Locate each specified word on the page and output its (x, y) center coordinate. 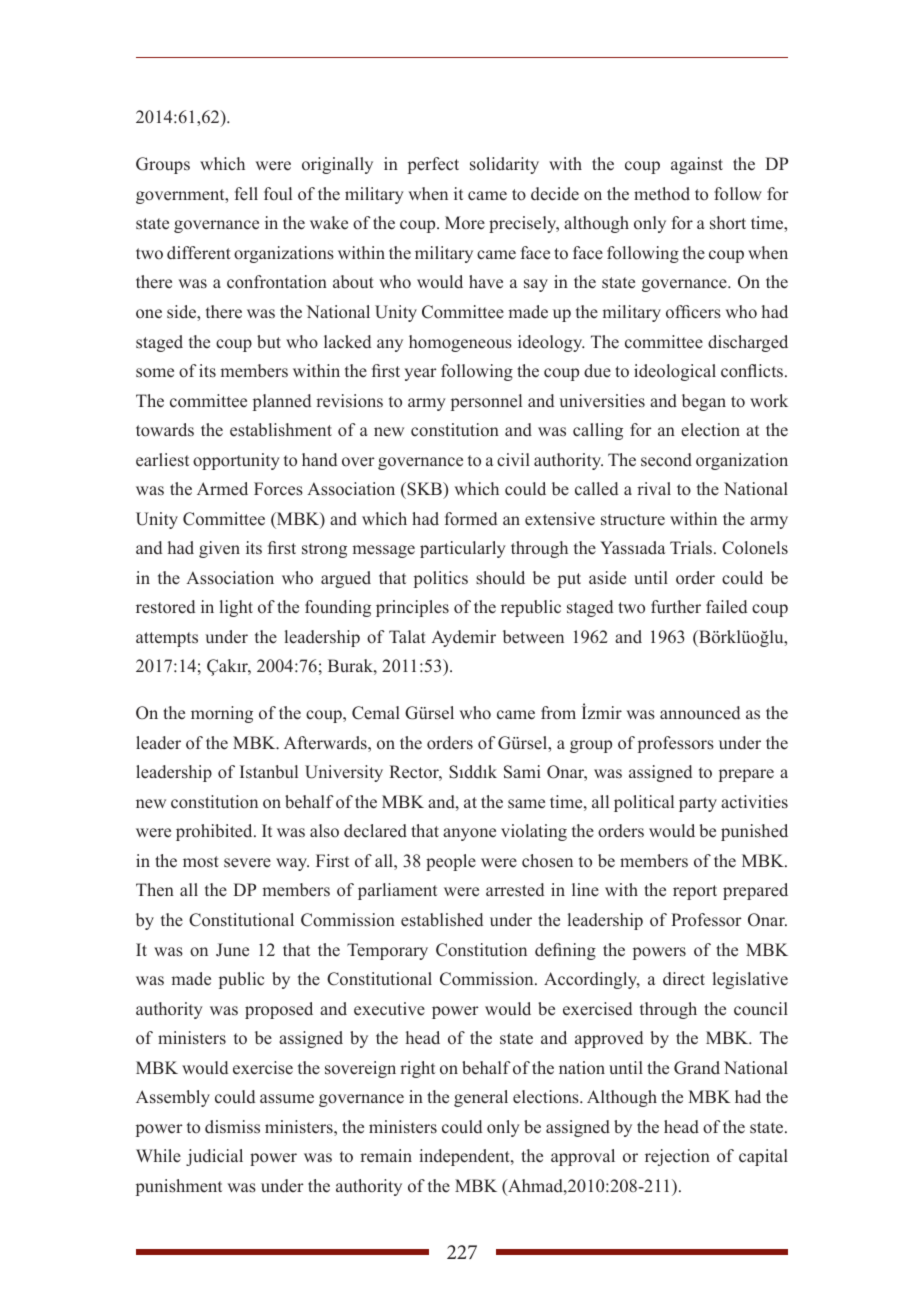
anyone (469, 834)
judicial (214, 1157)
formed (471, 519)
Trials (692, 547)
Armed (222, 488)
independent (465, 1157)
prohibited (215, 832)
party (698, 804)
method (662, 194)
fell (246, 193)
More (465, 223)
